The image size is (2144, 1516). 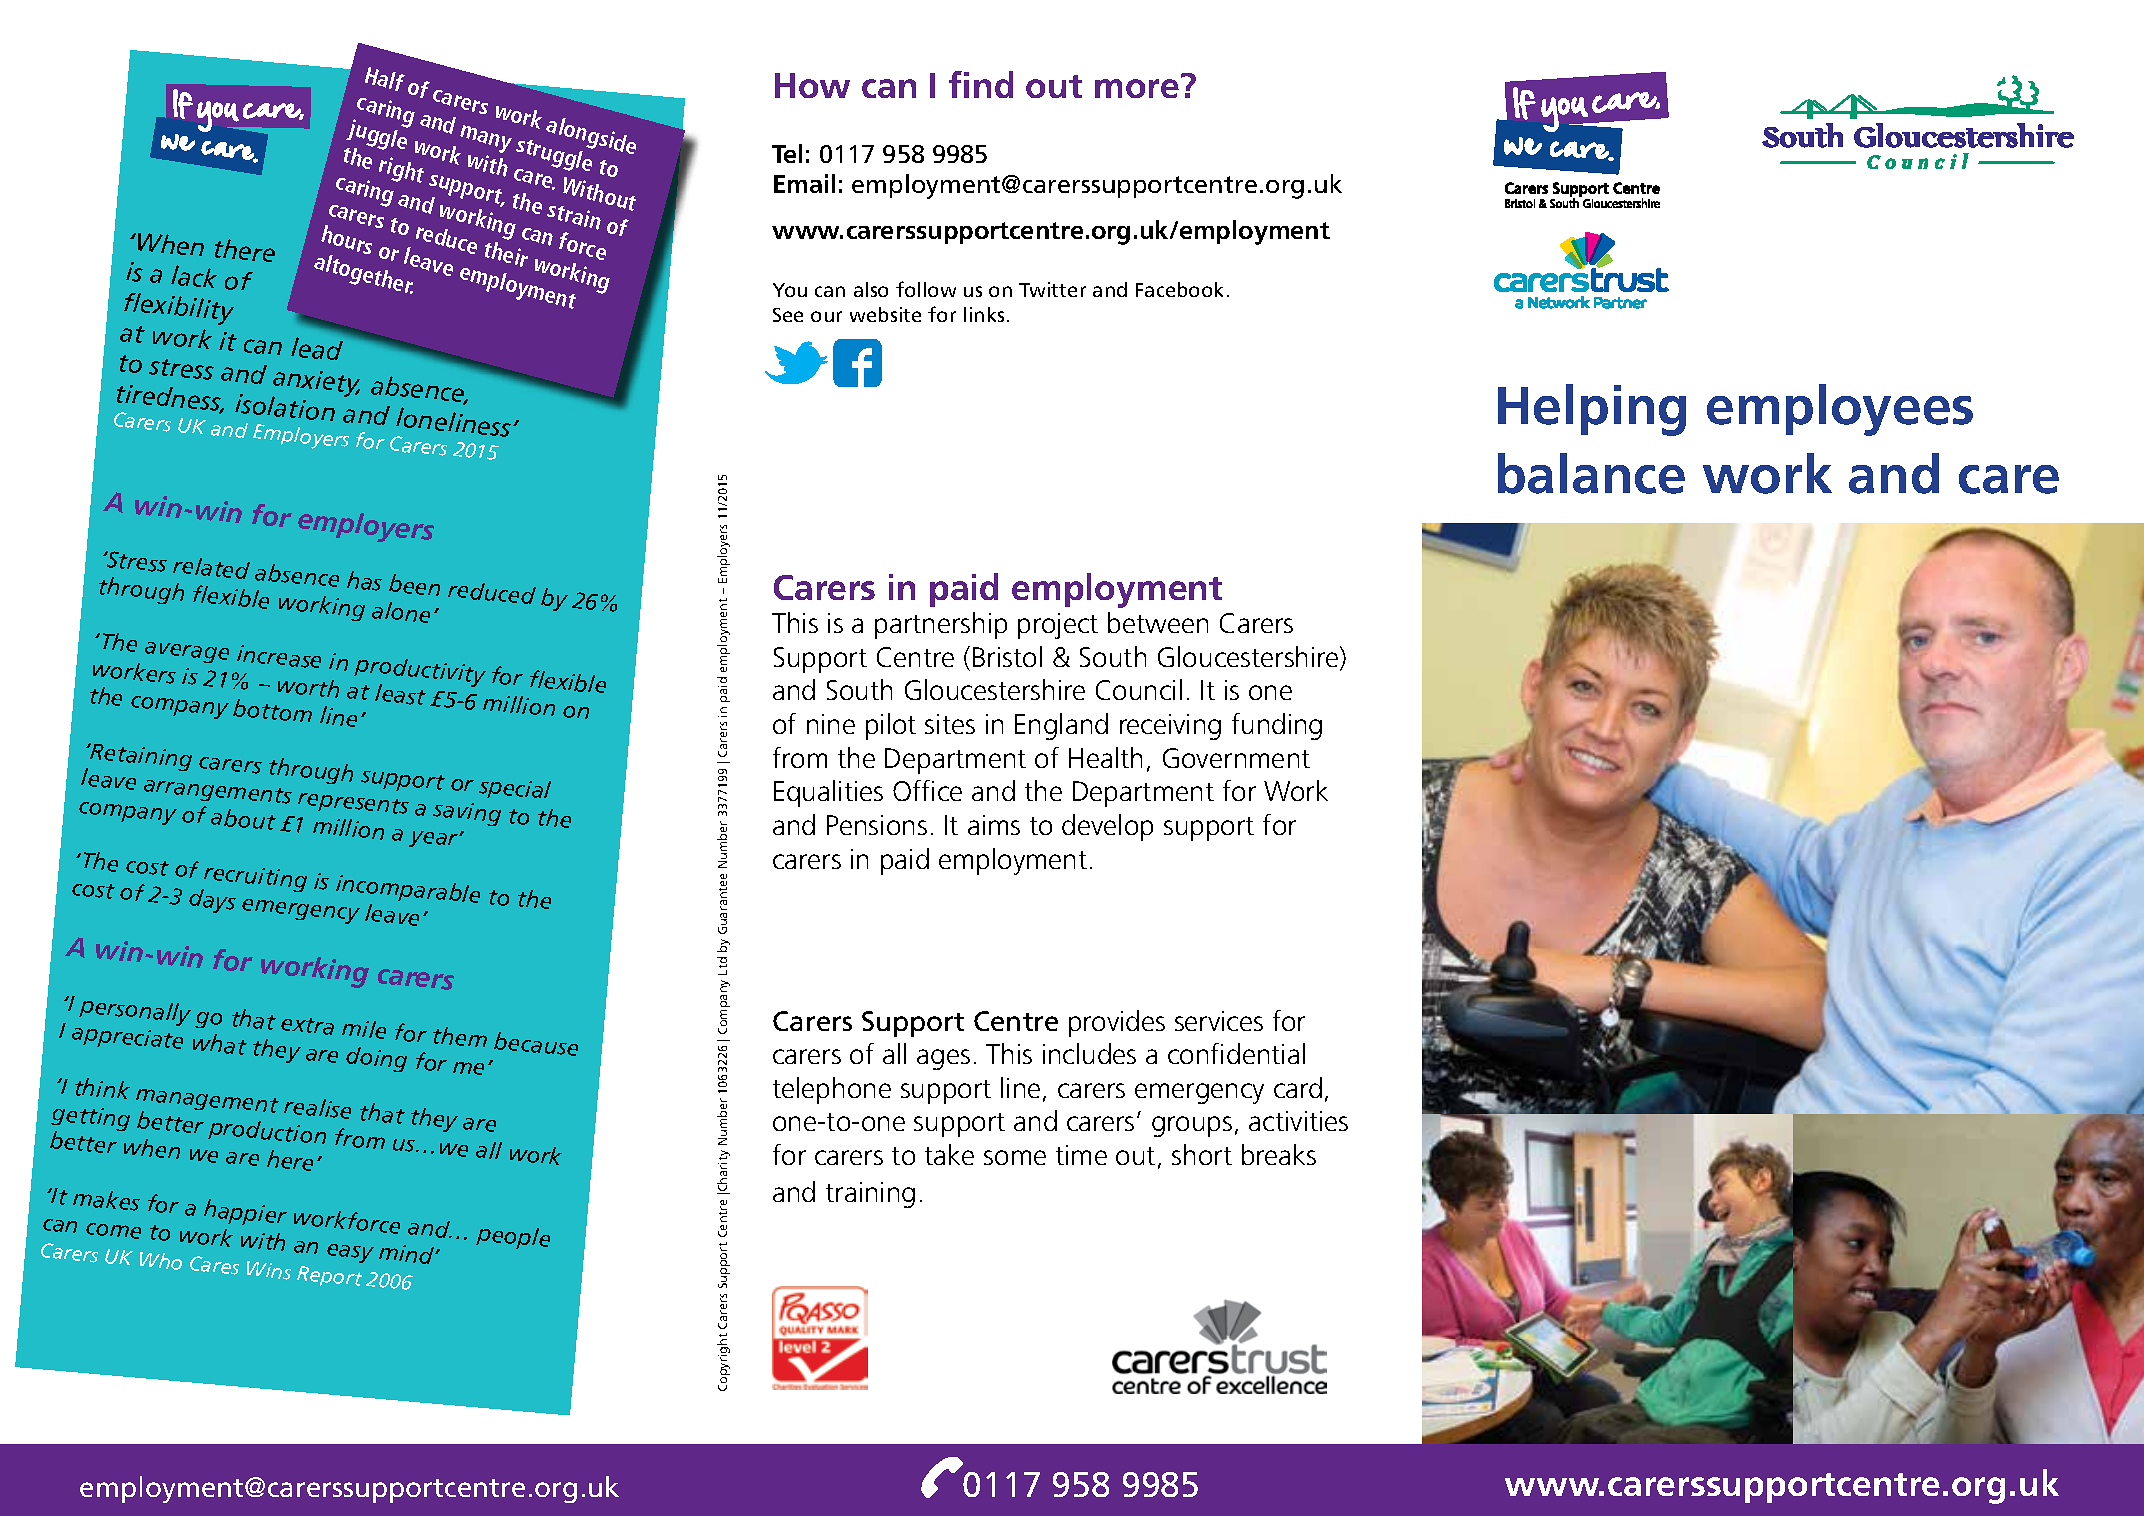 I want to click on between, so click(x=1158, y=622).
